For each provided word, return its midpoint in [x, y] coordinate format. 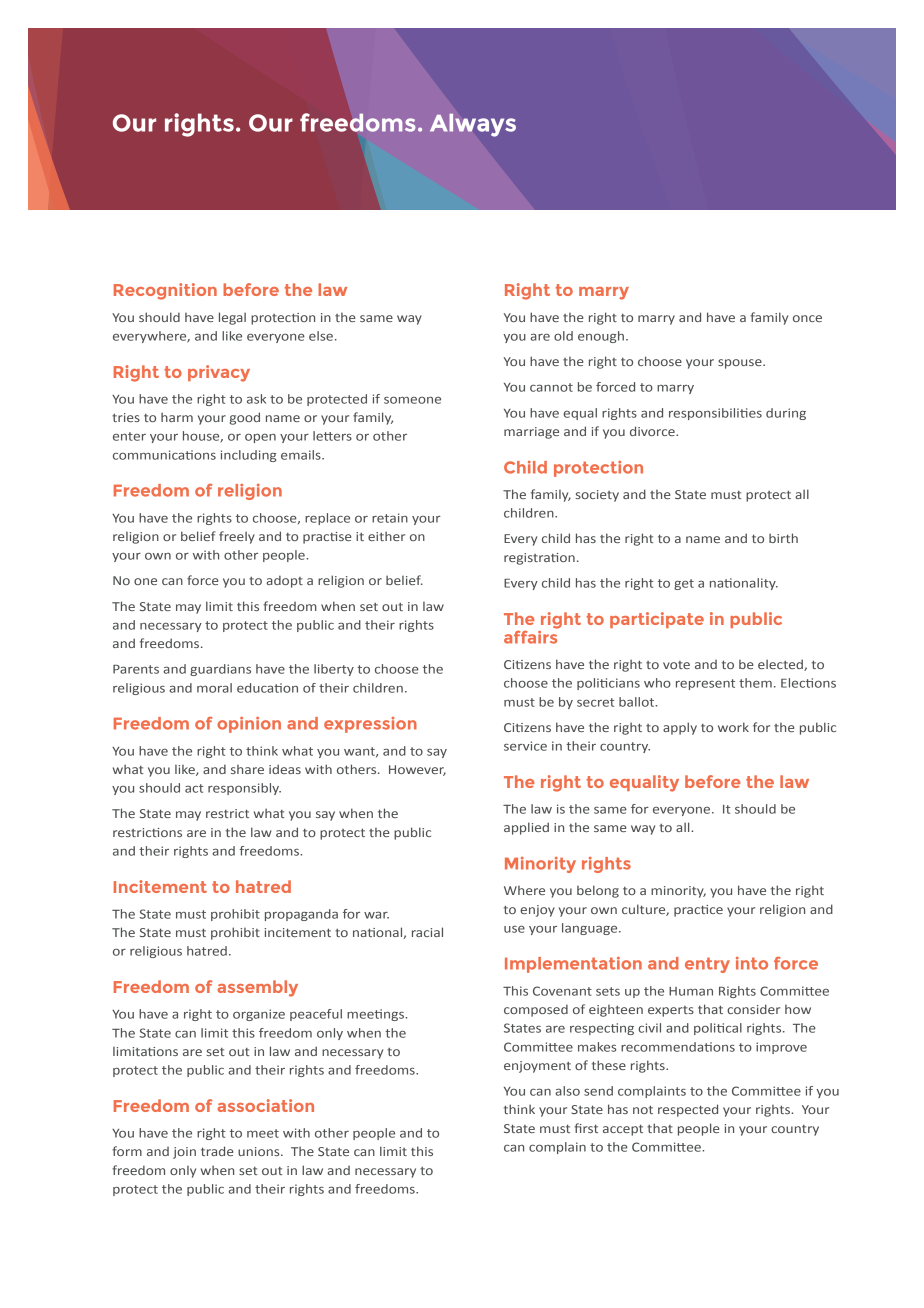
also [567, 1091]
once [807, 318]
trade [217, 1151]
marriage [531, 433]
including [249, 456]
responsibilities [715, 414]
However [417, 770]
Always [473, 125]
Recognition [165, 291]
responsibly [244, 789]
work [733, 727]
